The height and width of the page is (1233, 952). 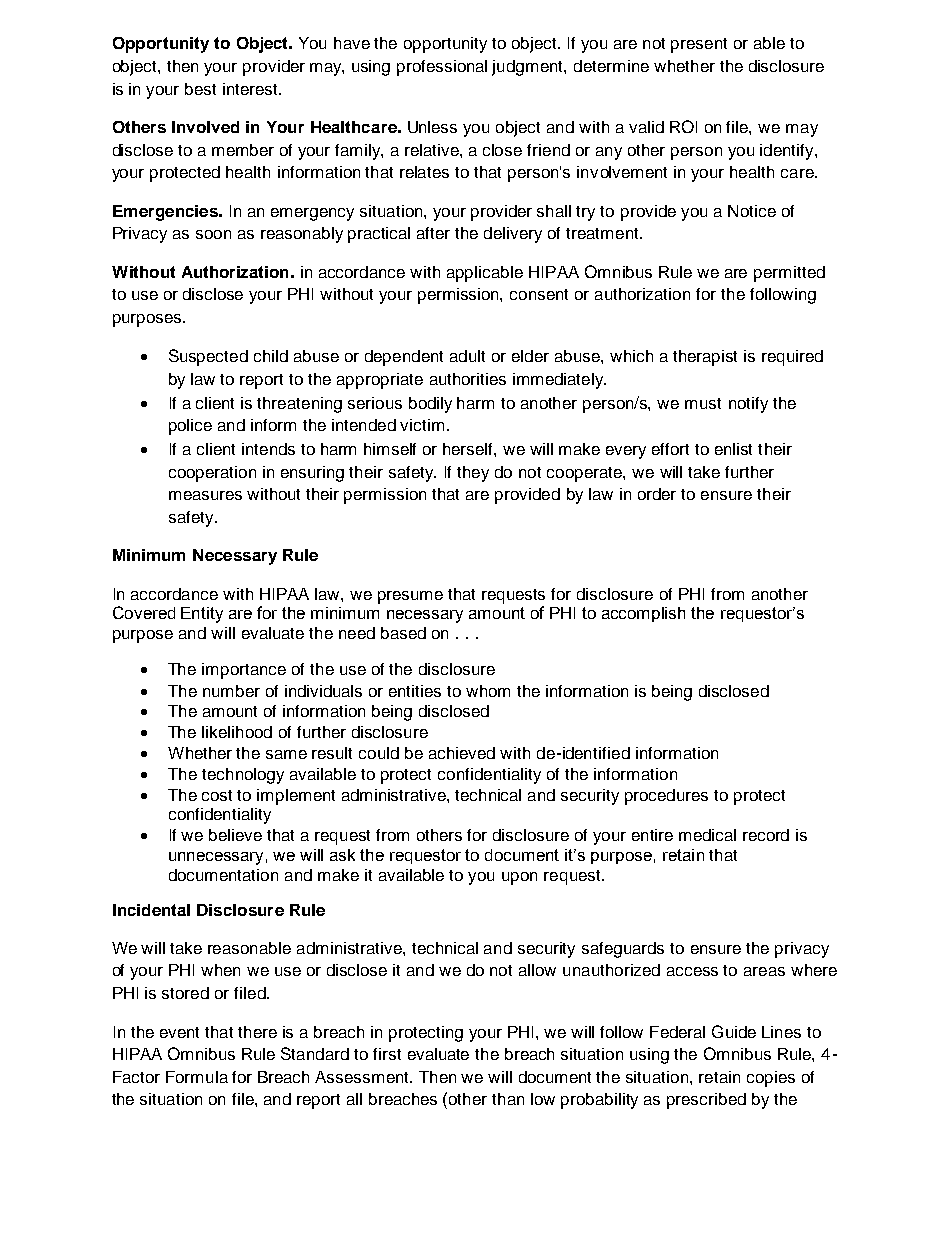 What do you see at coordinates (699, 45) in the page?
I see `present` at bounding box center [699, 45].
